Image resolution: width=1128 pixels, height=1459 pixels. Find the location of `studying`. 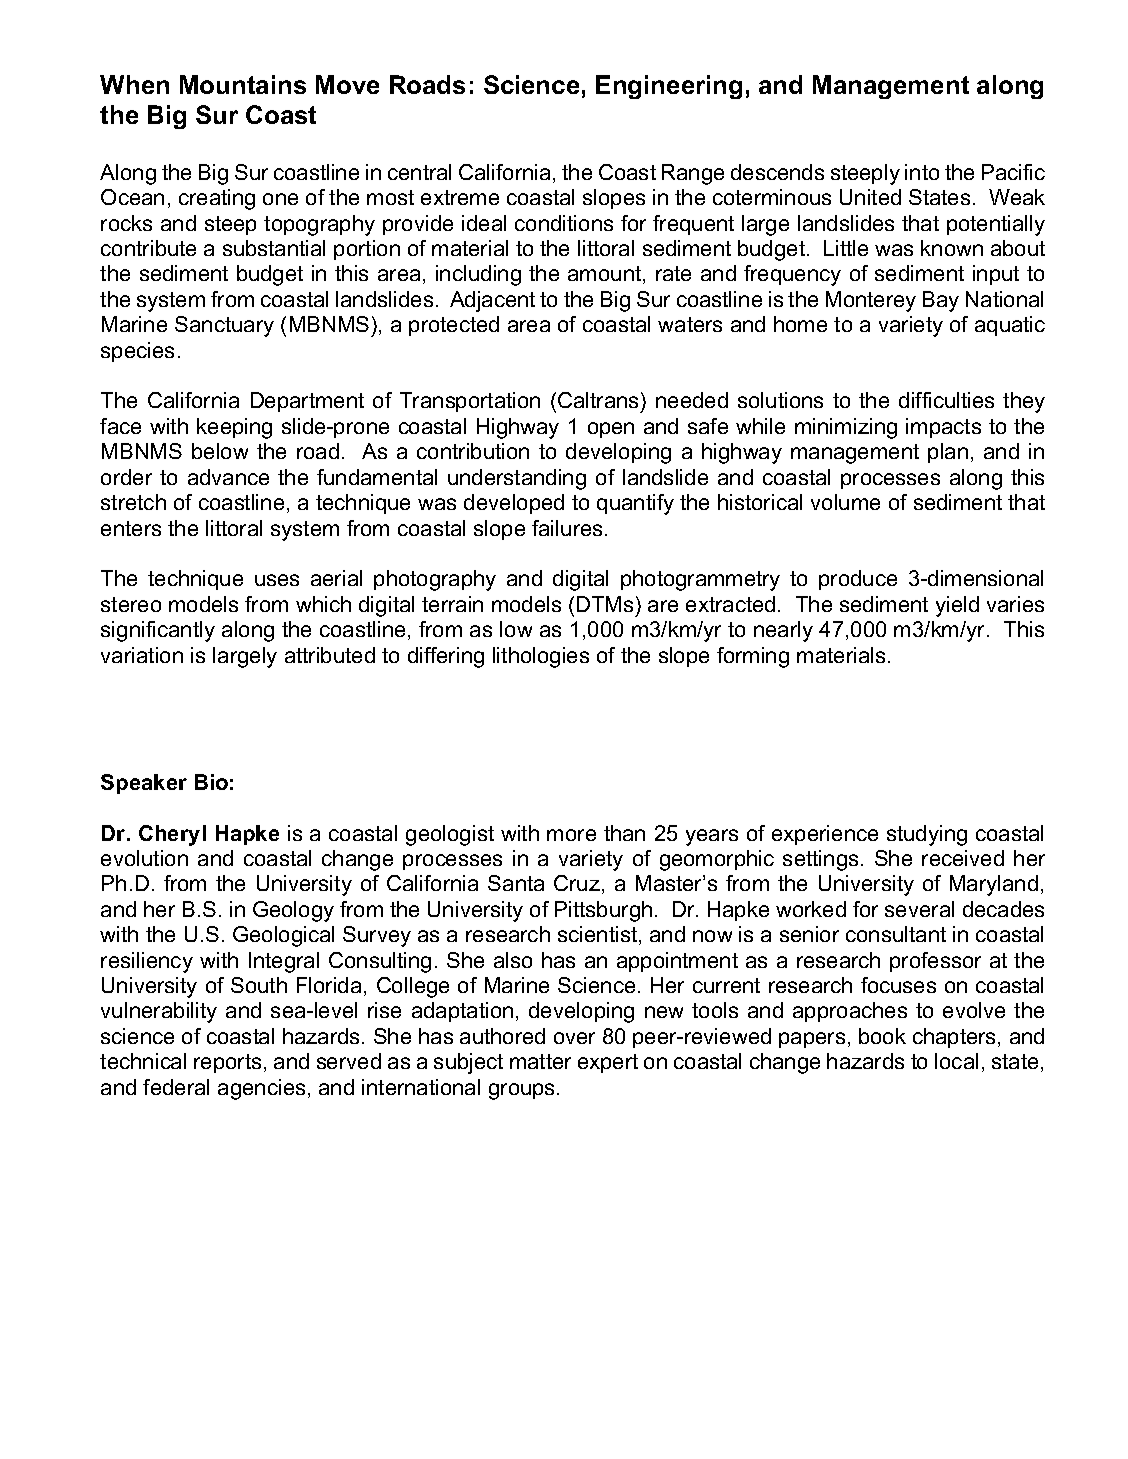

studying is located at coordinates (927, 835).
